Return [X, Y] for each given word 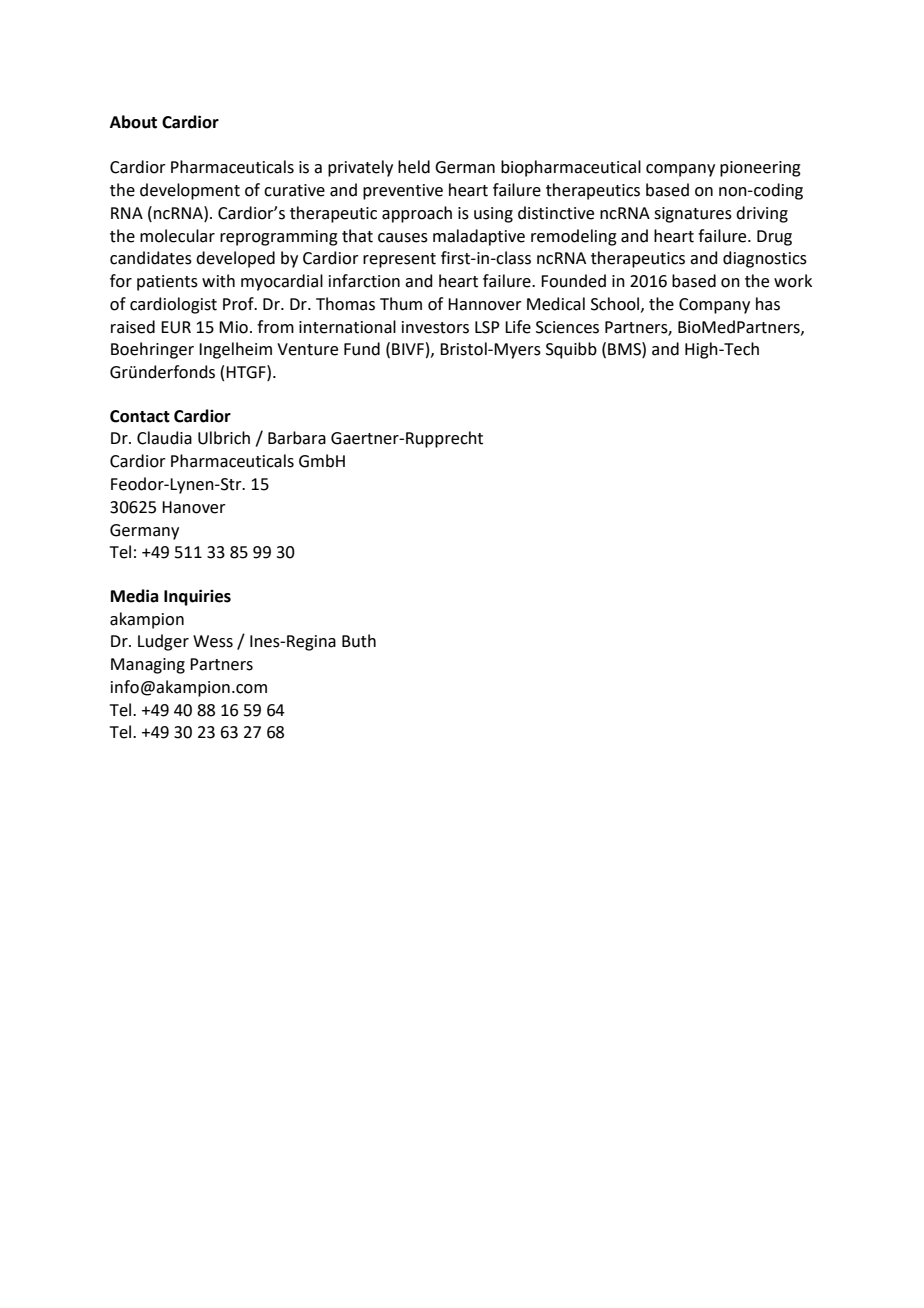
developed [235, 259]
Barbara [297, 438]
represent [399, 260]
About [133, 122]
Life [518, 327]
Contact [140, 416]
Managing [148, 666]
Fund [362, 349]
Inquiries [197, 597]
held [414, 167]
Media [134, 596]
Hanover [194, 507]
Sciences [567, 327]
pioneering [760, 169]
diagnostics [765, 259]
